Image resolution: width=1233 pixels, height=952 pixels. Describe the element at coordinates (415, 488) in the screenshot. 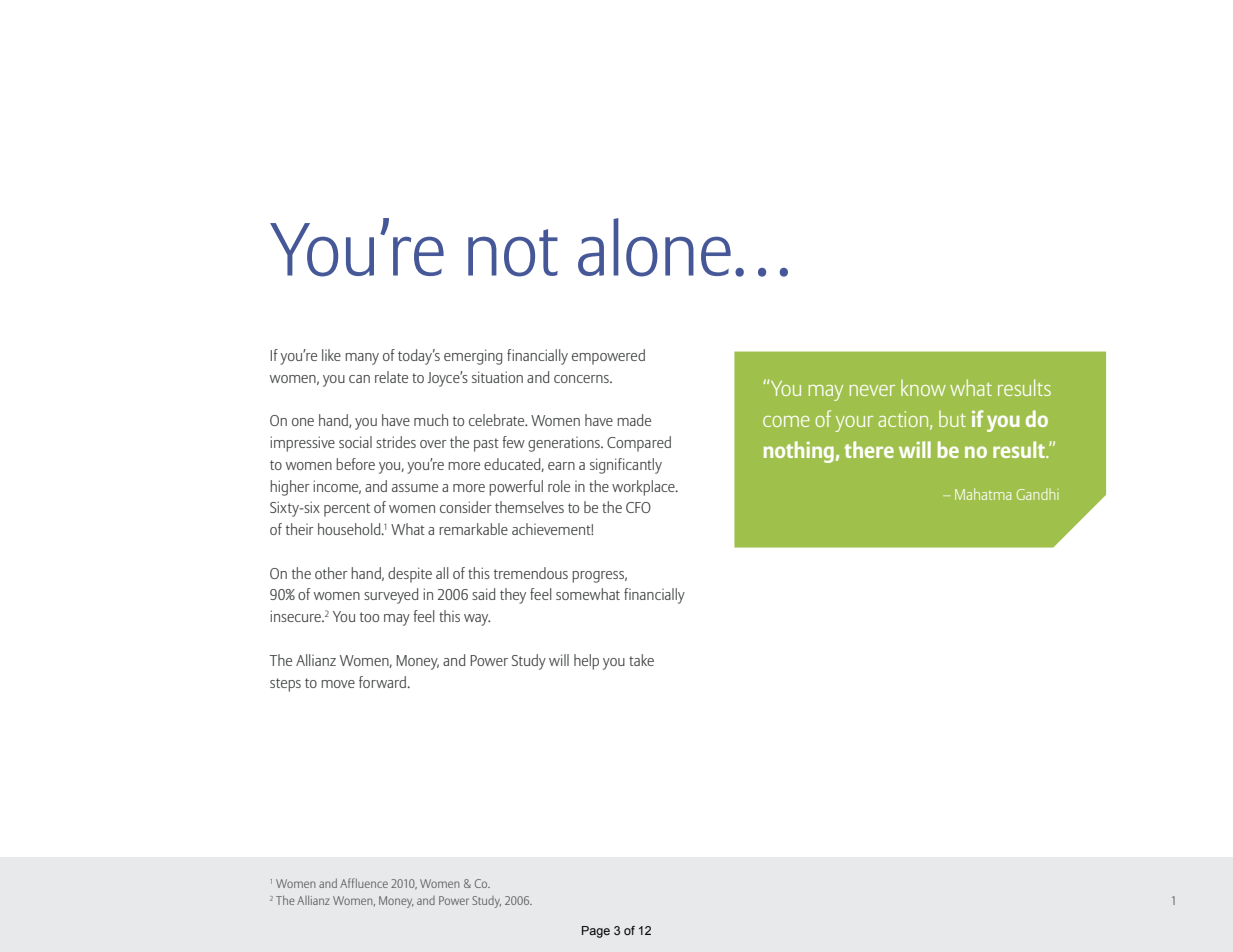

I see `assume` at that location.
